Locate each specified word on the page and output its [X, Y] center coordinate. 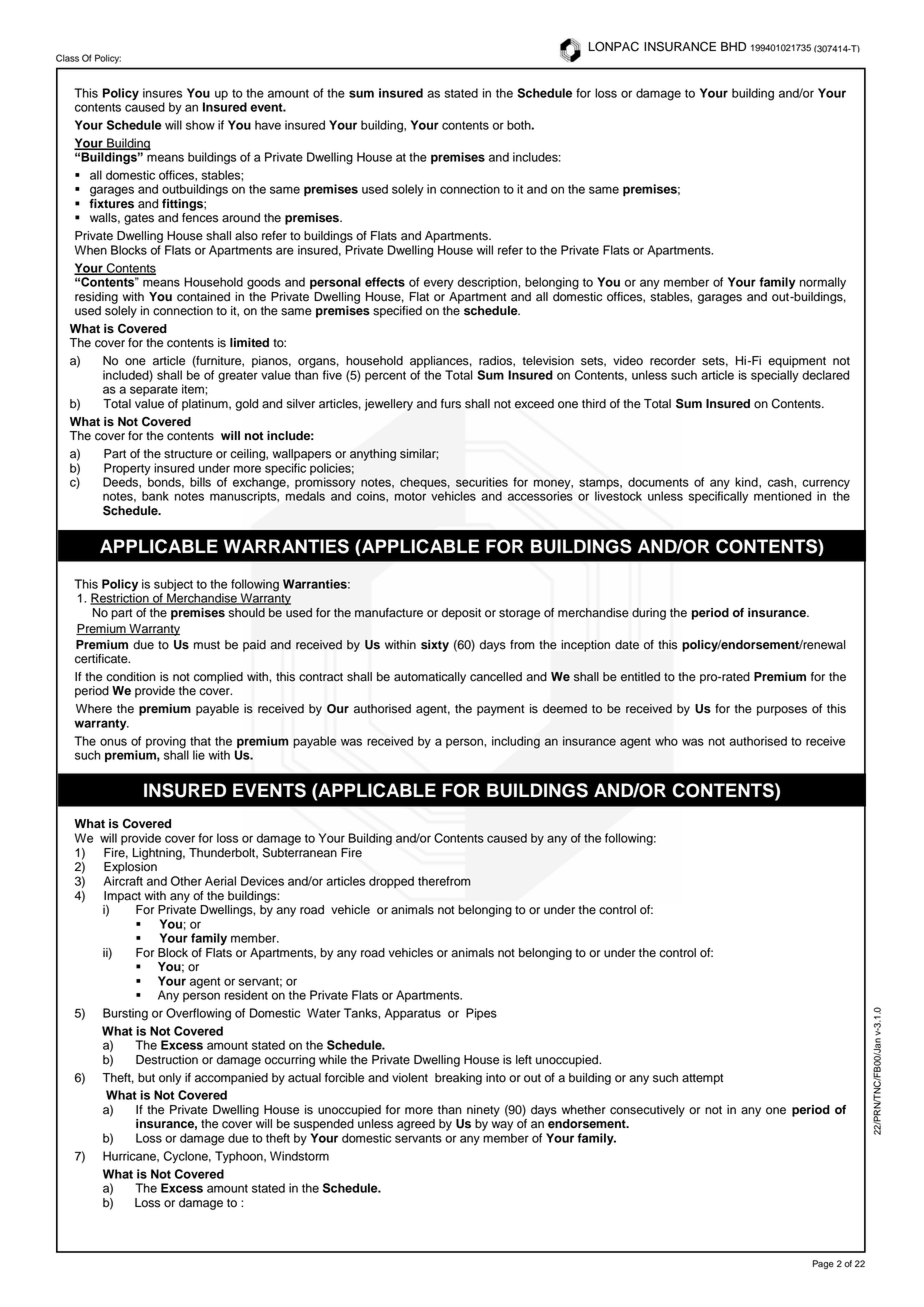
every [439, 284]
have [268, 125]
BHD [733, 46]
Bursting [125, 1014]
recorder [673, 361]
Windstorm [299, 1156]
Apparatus [413, 1014]
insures [162, 93]
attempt [702, 1079]
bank [155, 496]
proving [167, 743]
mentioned [782, 496]
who [666, 741]
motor [410, 496]
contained [203, 297]
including [516, 742]
